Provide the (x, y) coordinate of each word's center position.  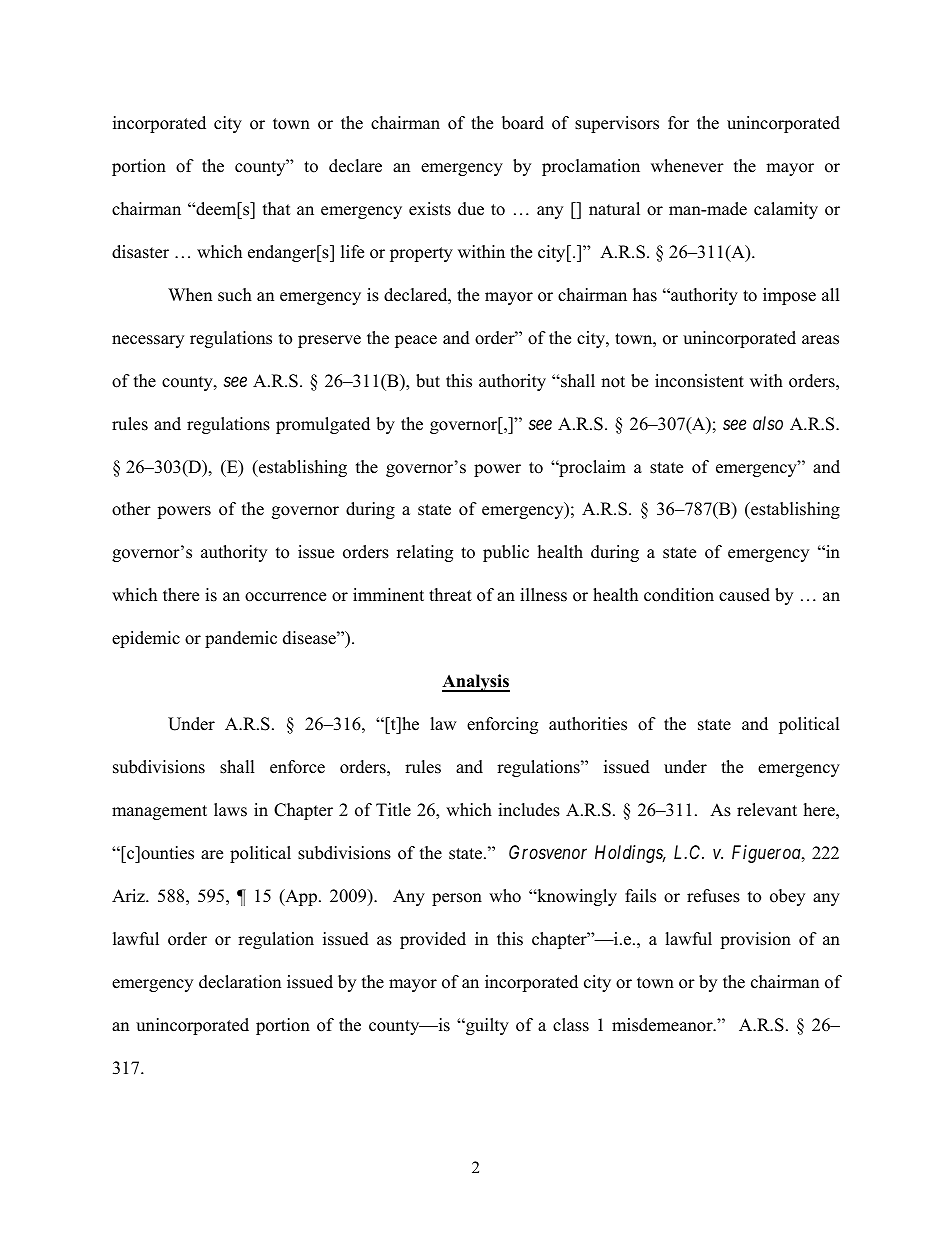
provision (755, 940)
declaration (240, 982)
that (277, 208)
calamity (786, 210)
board (523, 123)
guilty (486, 1026)
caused (744, 595)
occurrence (285, 597)
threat (450, 595)
